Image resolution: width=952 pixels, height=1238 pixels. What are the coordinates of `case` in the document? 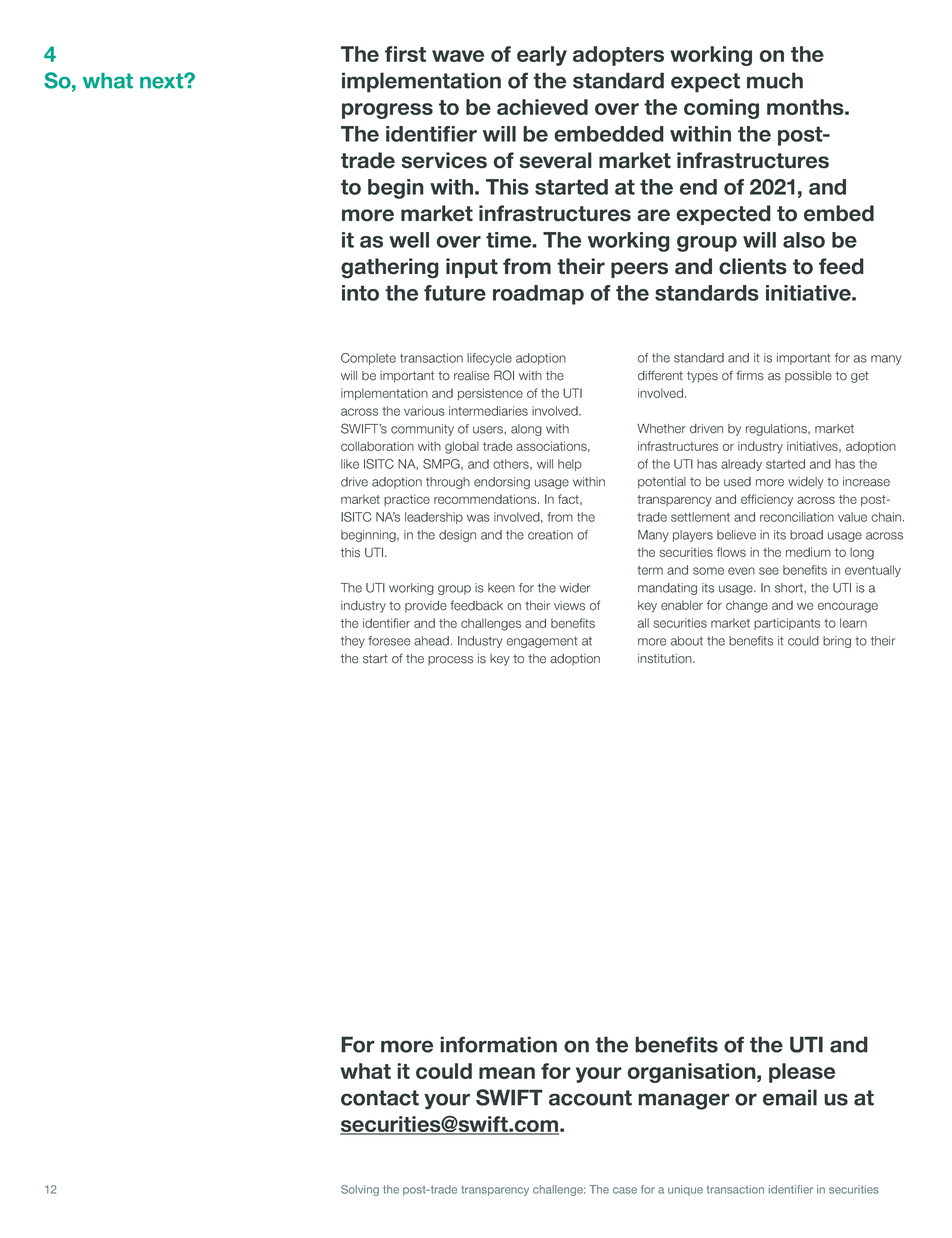 It's located at (625, 1190).
